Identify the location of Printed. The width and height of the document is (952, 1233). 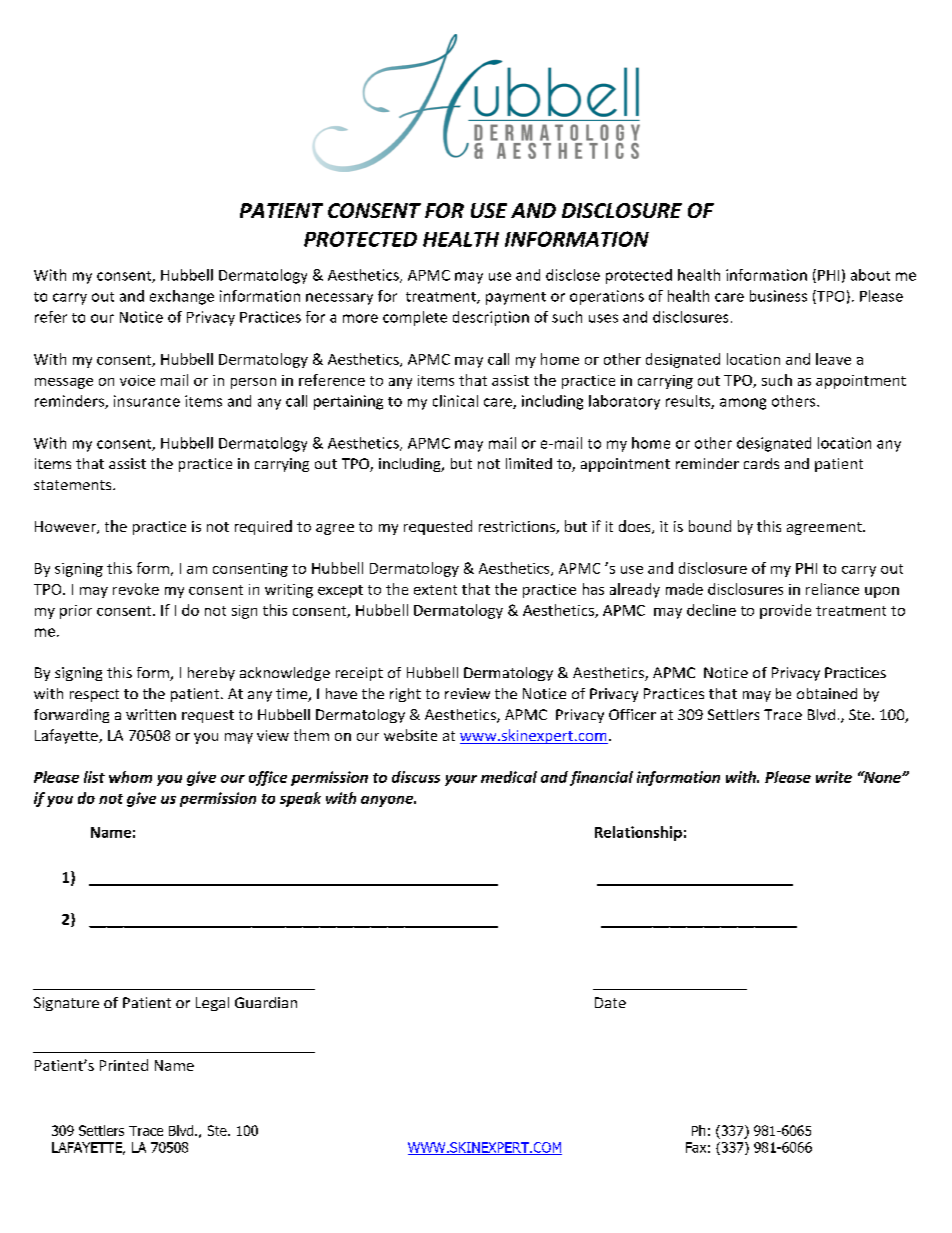
(124, 1065).
